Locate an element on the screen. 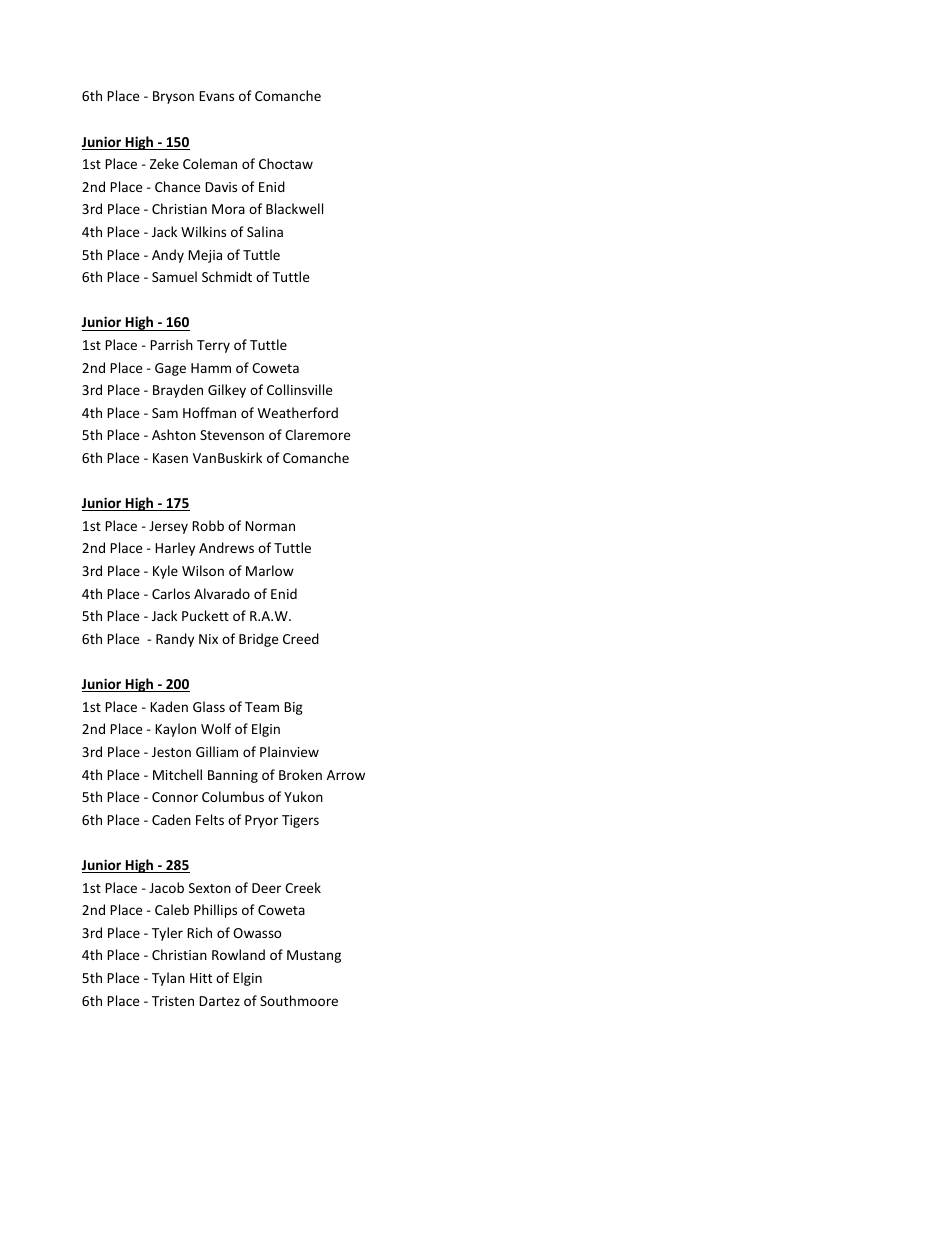  Norman is located at coordinates (270, 526).
